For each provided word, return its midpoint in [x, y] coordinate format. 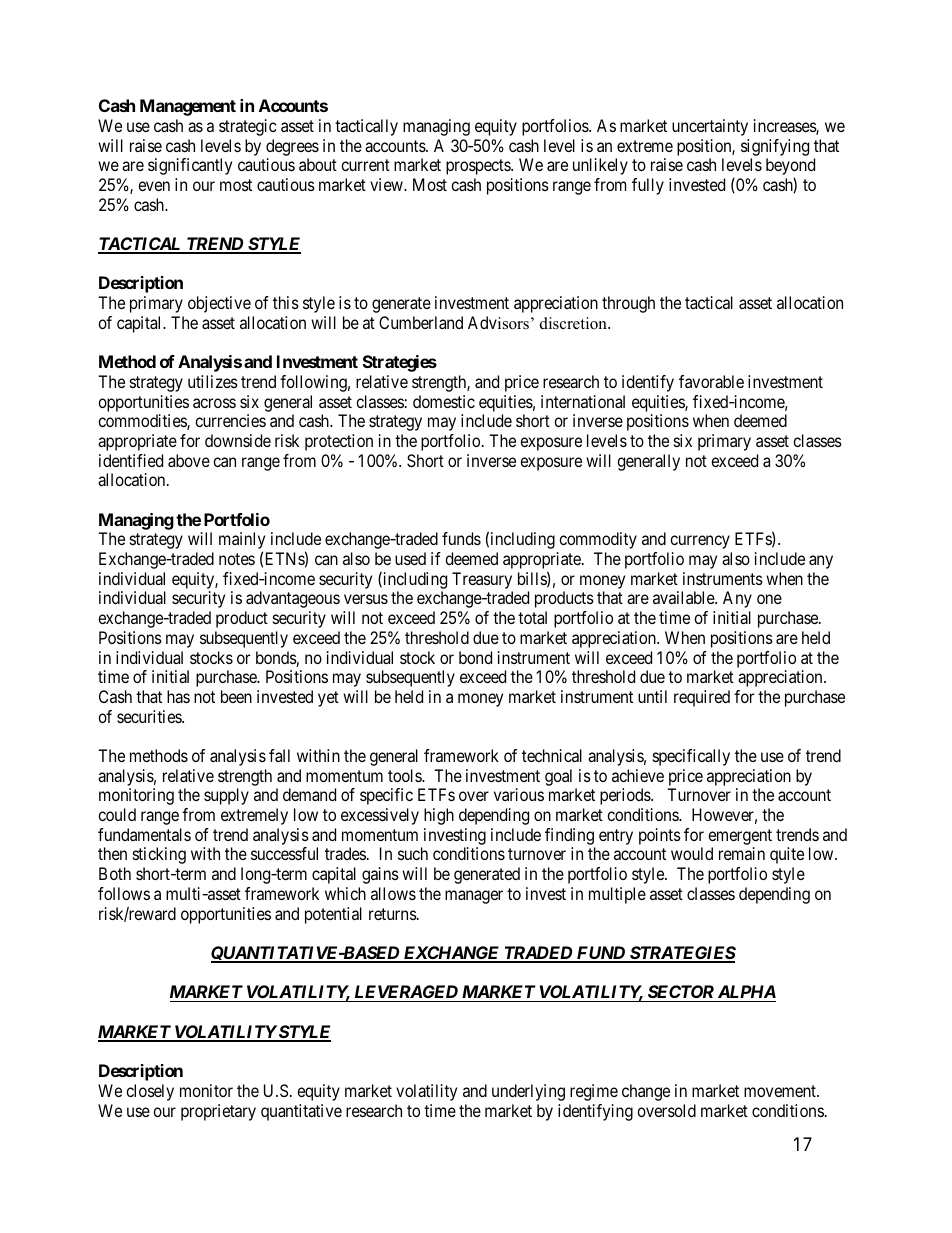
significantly [190, 166]
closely [150, 1092]
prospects [479, 167]
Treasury [482, 582]
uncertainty [710, 127]
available [684, 597]
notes [237, 559]
